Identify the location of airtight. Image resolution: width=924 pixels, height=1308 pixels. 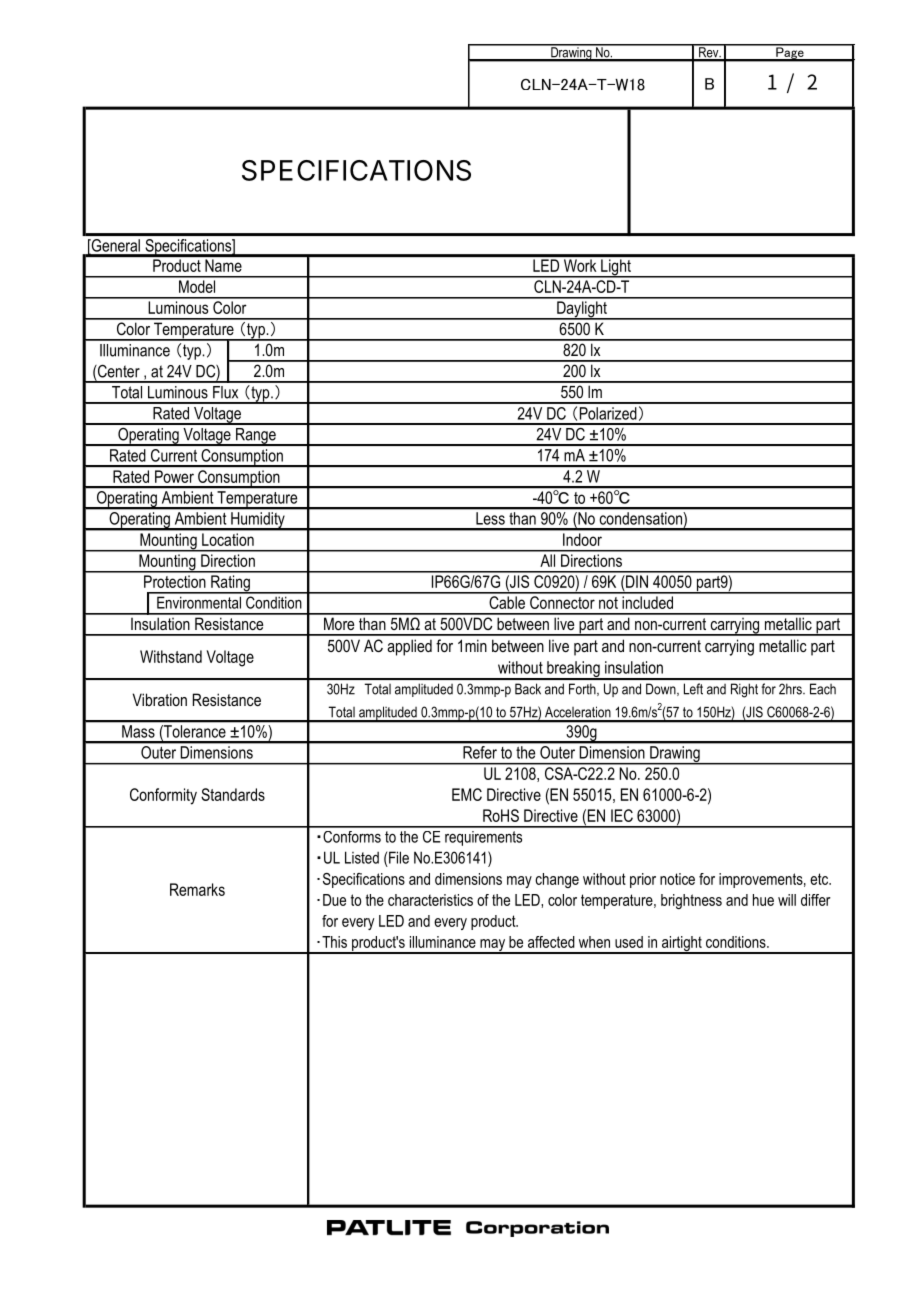
(682, 945).
